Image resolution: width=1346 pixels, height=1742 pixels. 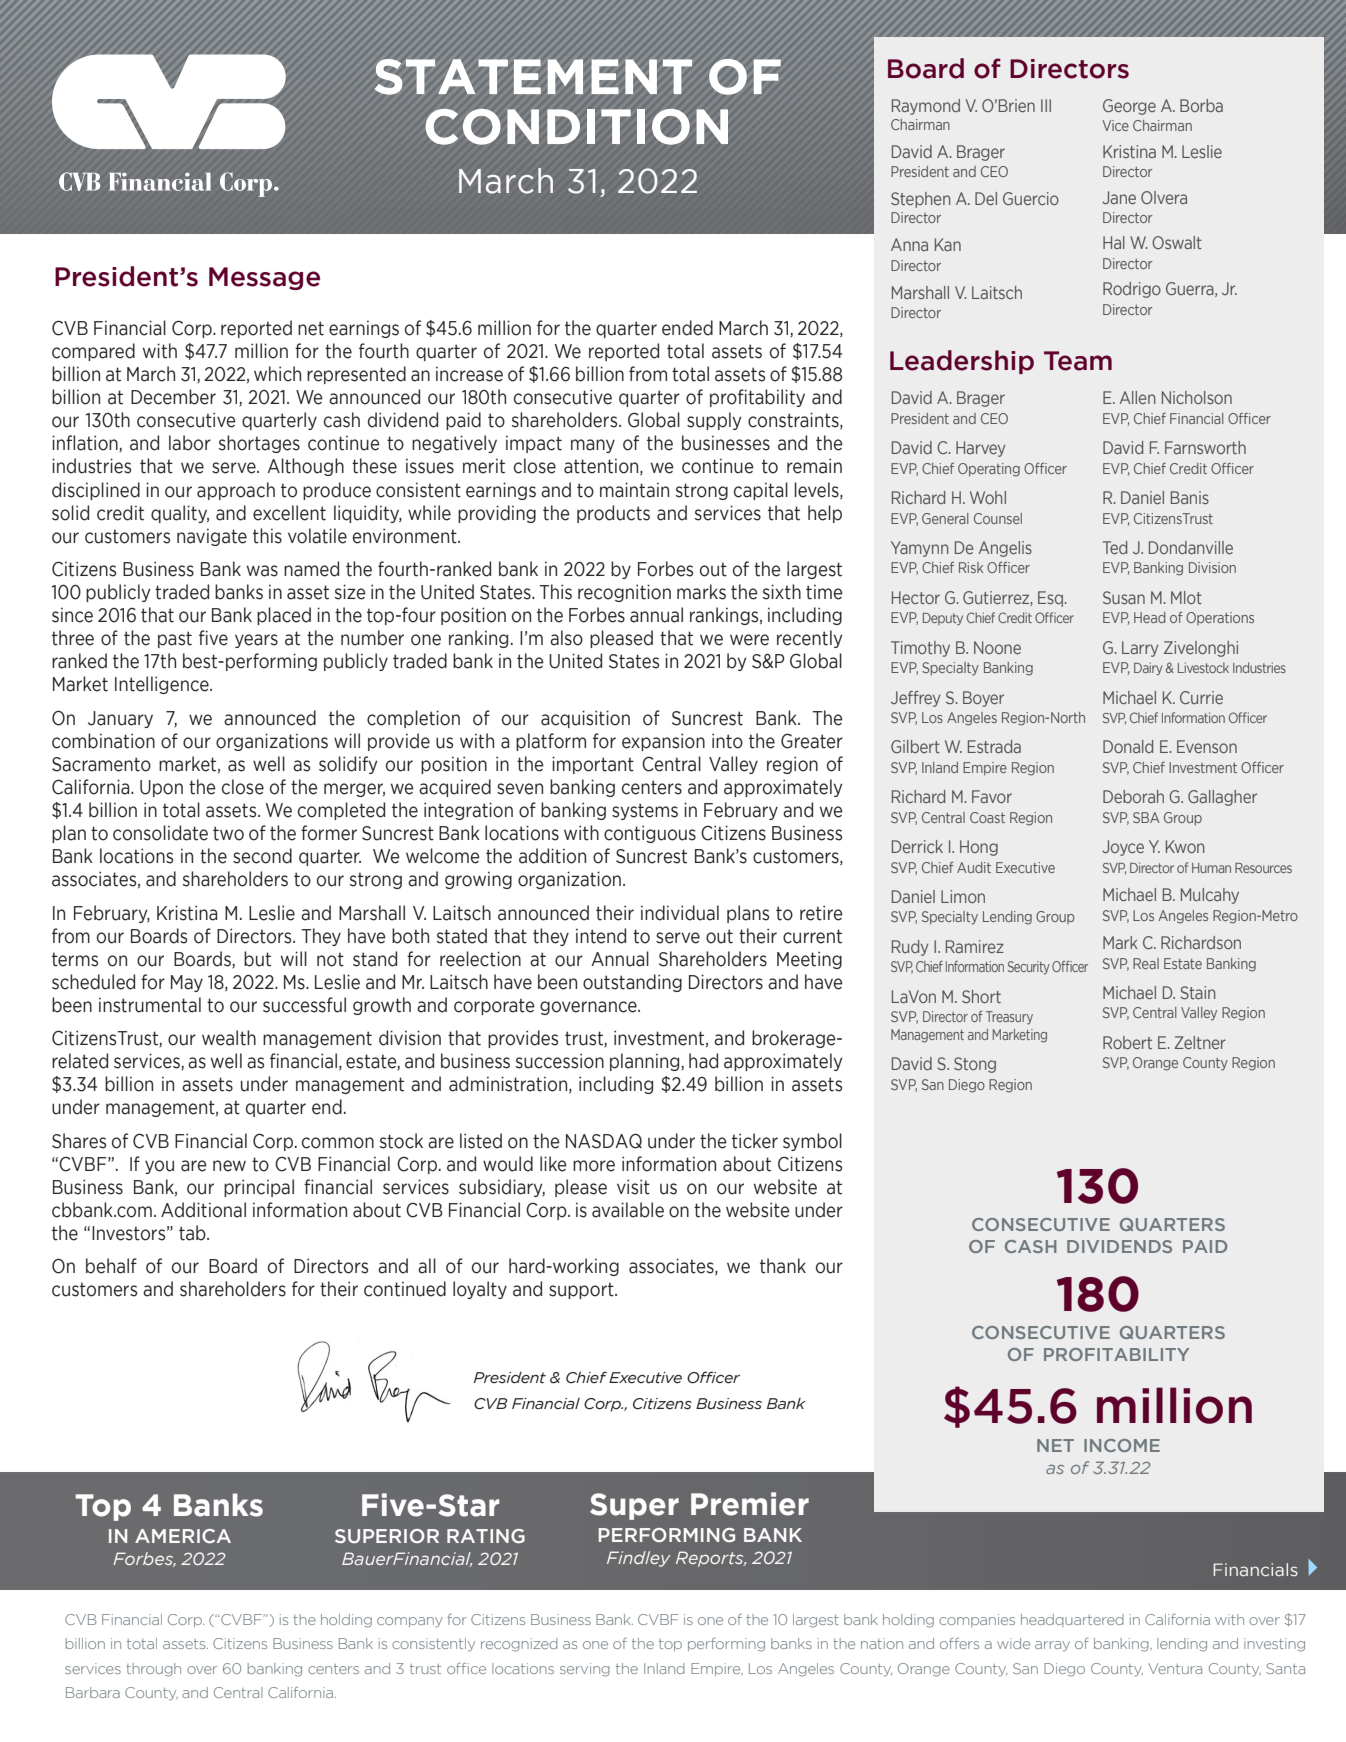 I want to click on behalf, so click(x=111, y=1266).
